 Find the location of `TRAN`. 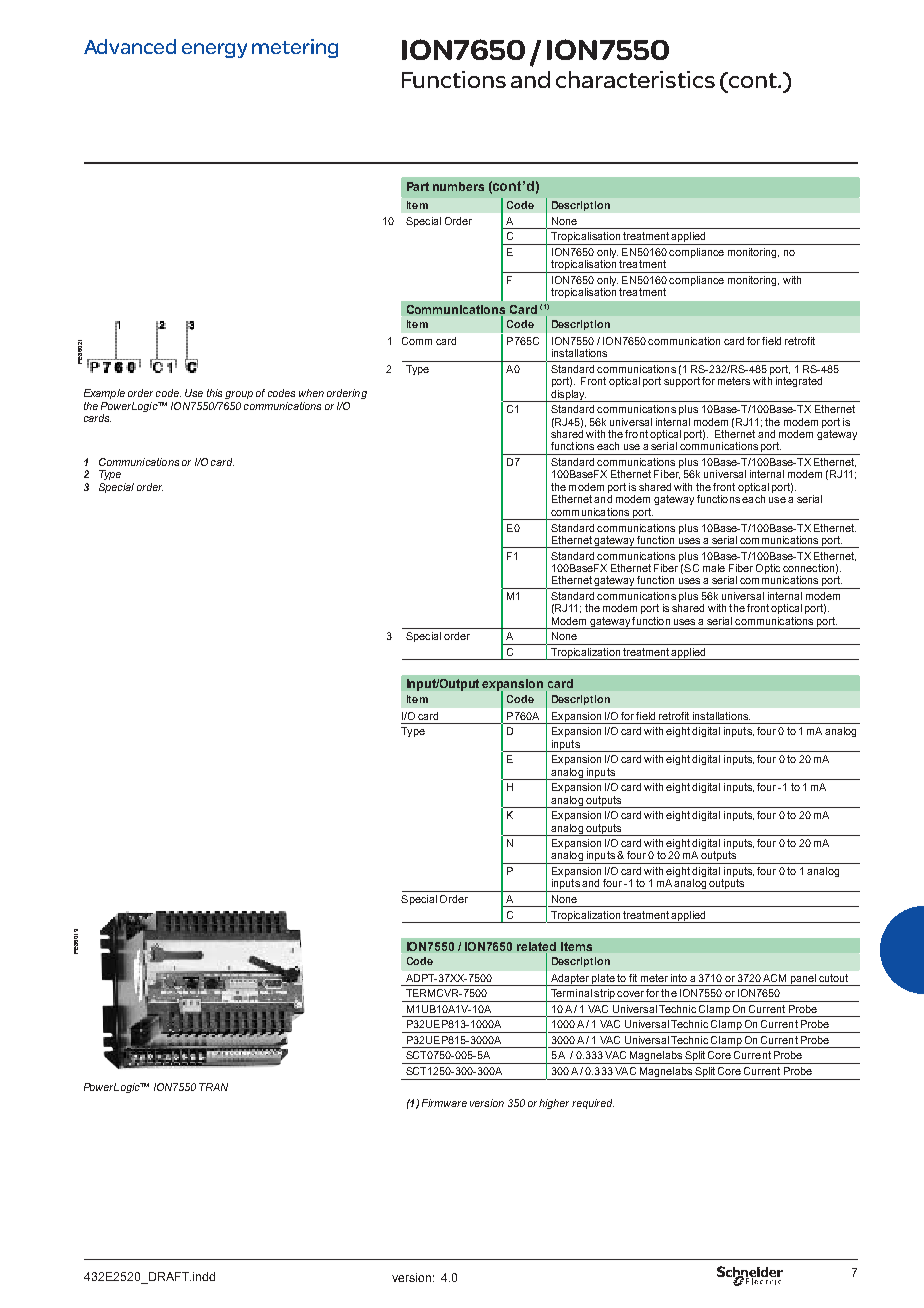

TRAN is located at coordinates (213, 1087).
